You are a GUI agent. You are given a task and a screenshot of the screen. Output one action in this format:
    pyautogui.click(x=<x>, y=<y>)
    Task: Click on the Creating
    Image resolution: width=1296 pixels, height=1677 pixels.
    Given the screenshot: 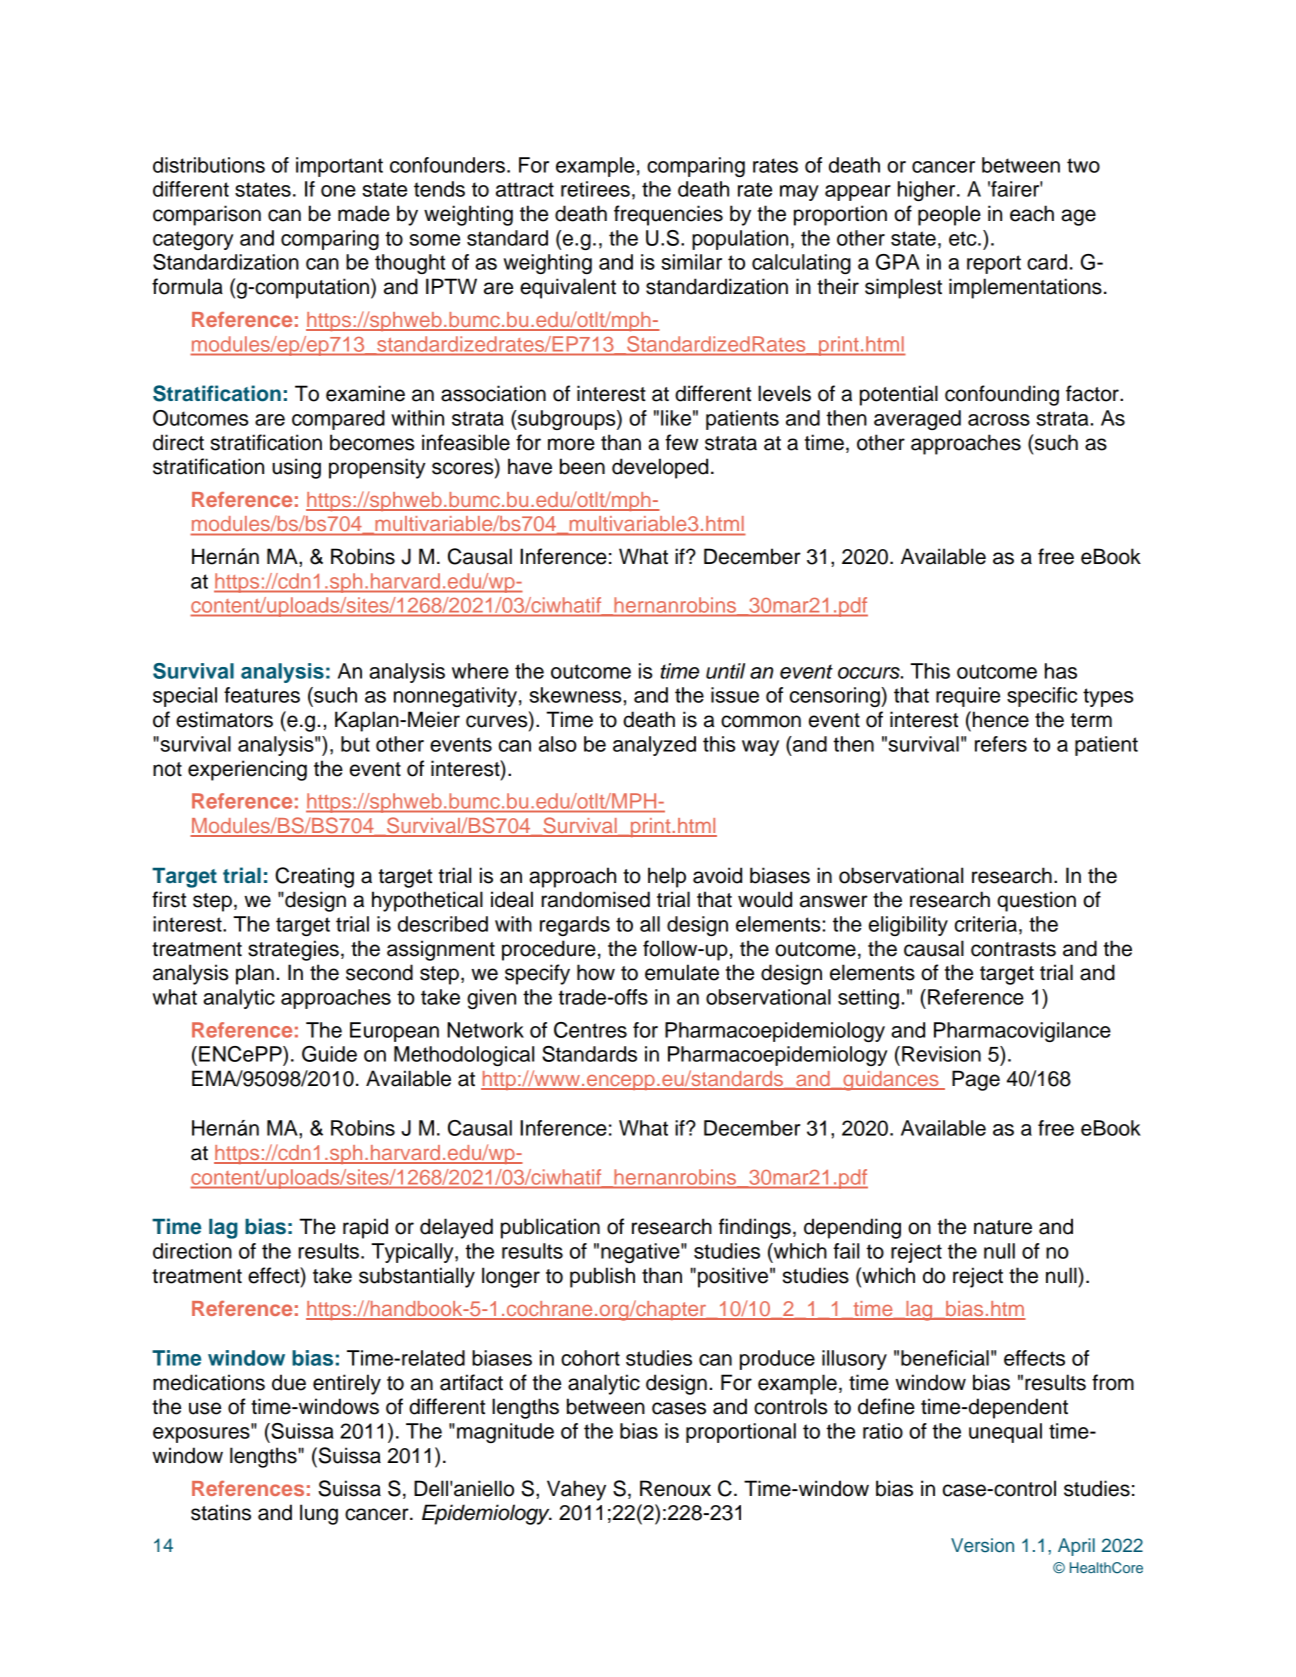 What is the action you would take?
    pyautogui.click(x=314, y=877)
